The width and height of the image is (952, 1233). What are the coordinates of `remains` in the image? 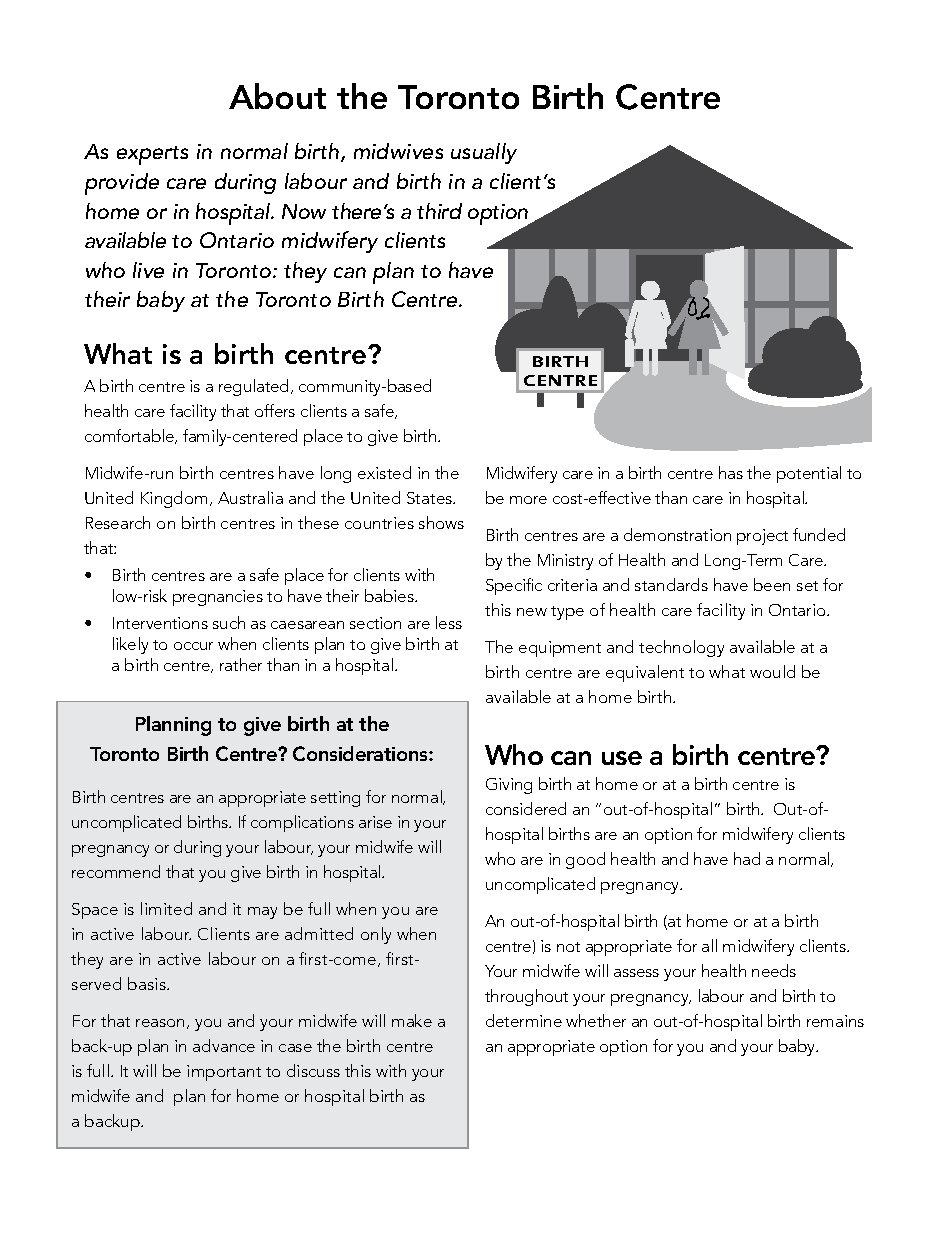 It's located at (835, 1021).
